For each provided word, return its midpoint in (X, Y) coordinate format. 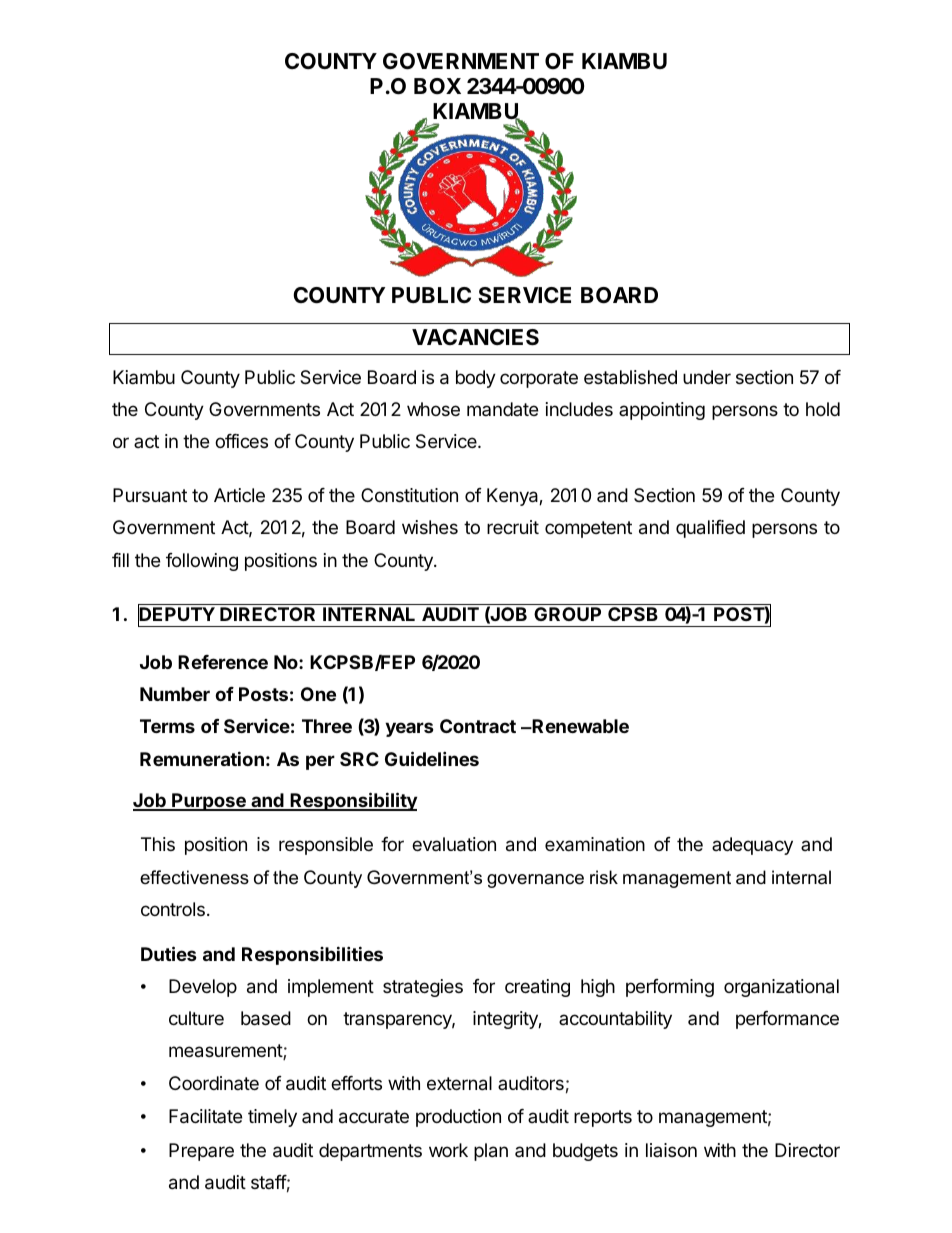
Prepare (201, 1152)
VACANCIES (475, 337)
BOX (437, 86)
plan (491, 1152)
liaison (671, 1150)
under (707, 377)
